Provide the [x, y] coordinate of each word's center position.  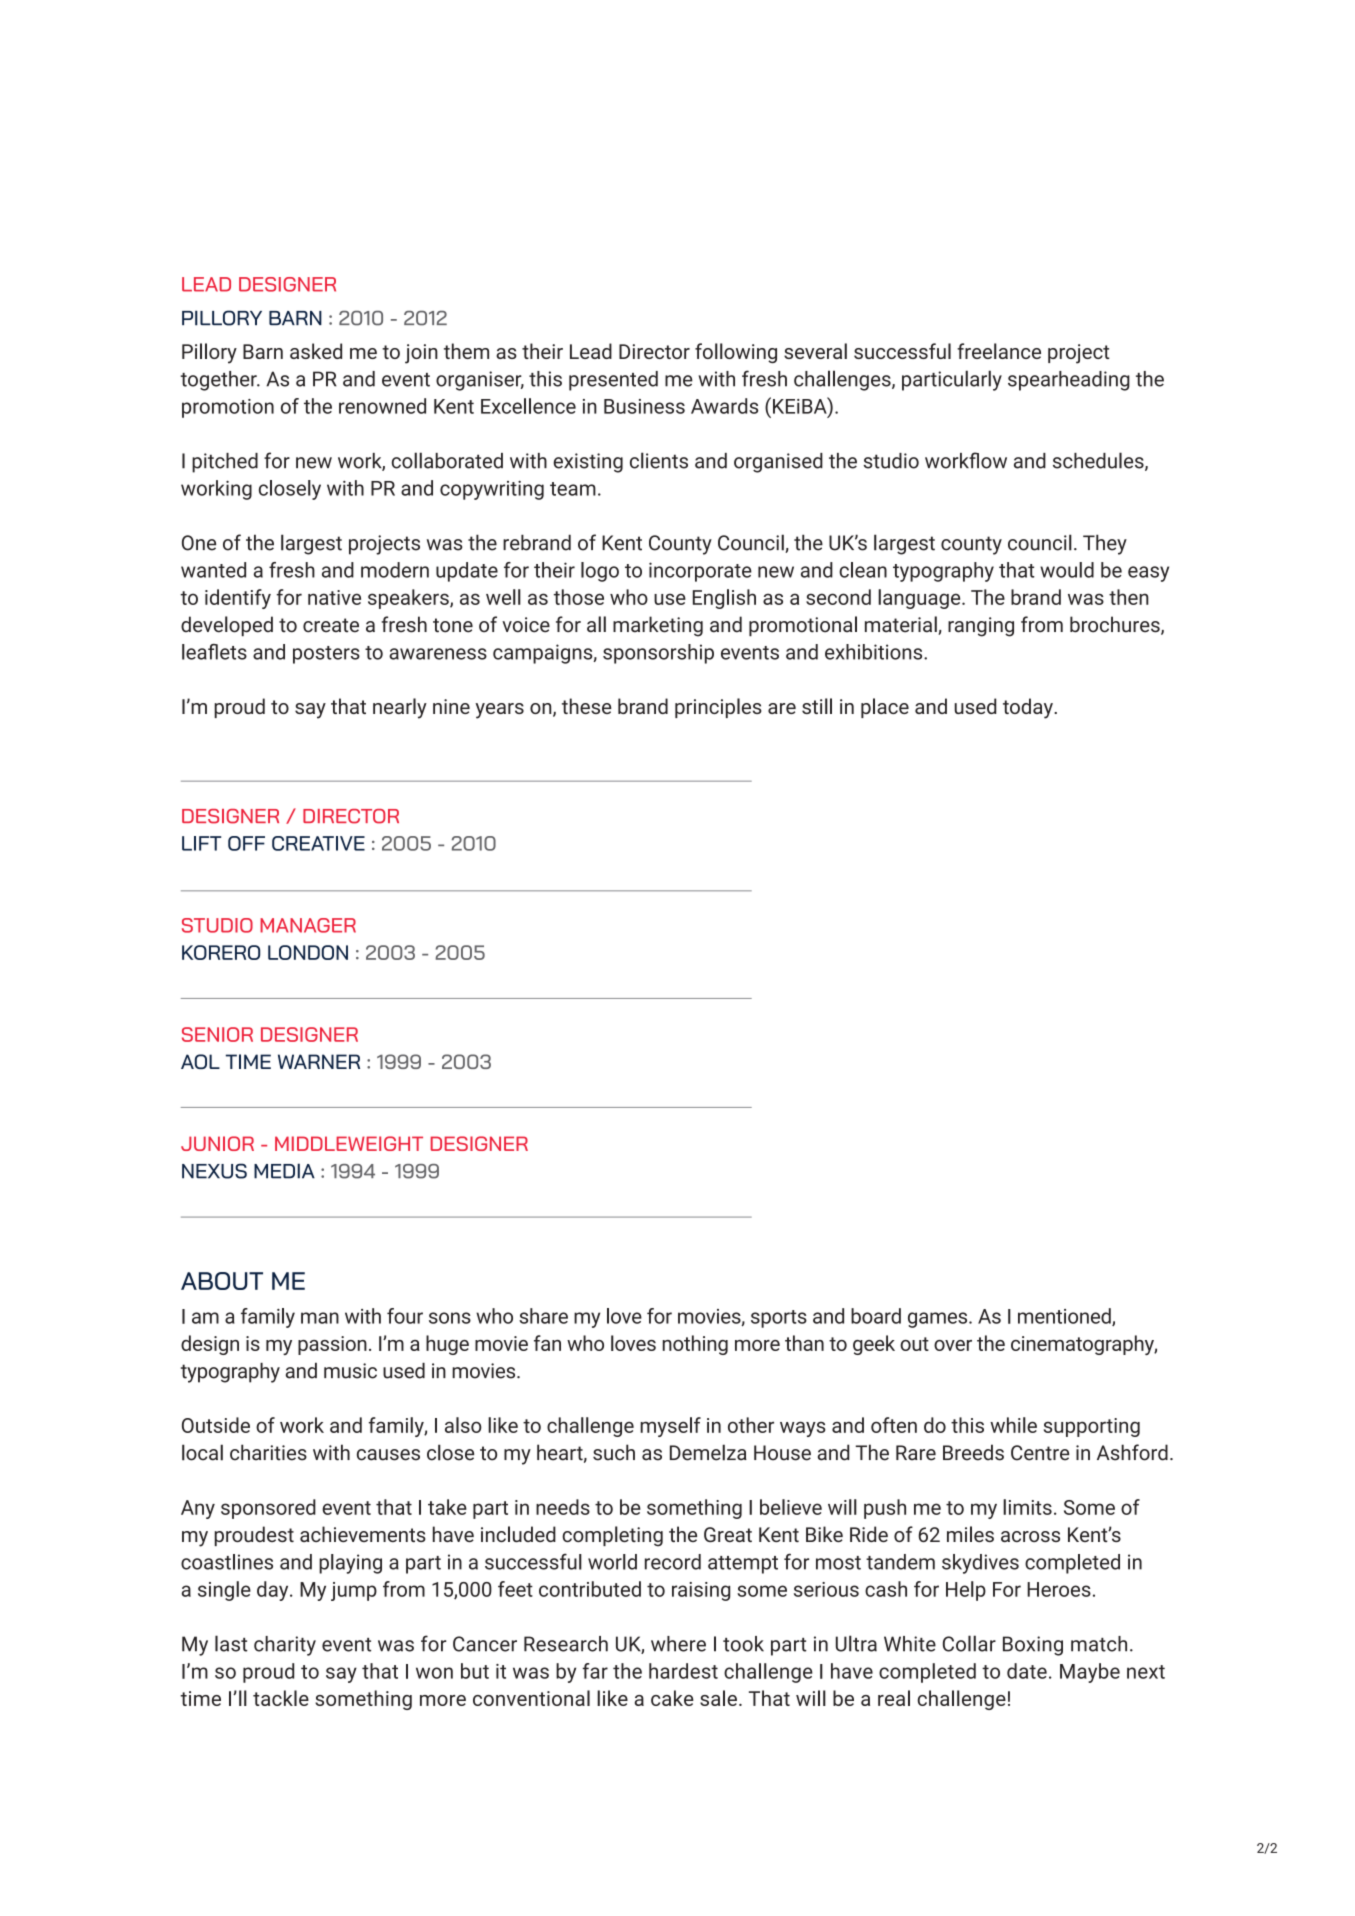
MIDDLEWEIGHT [349, 1143]
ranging [981, 627]
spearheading [1069, 381]
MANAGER [308, 925]
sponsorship [658, 654]
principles [718, 708]
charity [285, 1646]
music [350, 1371]
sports [779, 1319]
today [1029, 708]
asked [316, 351]
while [1013, 1425]
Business [644, 406]
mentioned [1065, 1317]
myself [670, 1427]
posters [326, 655]
